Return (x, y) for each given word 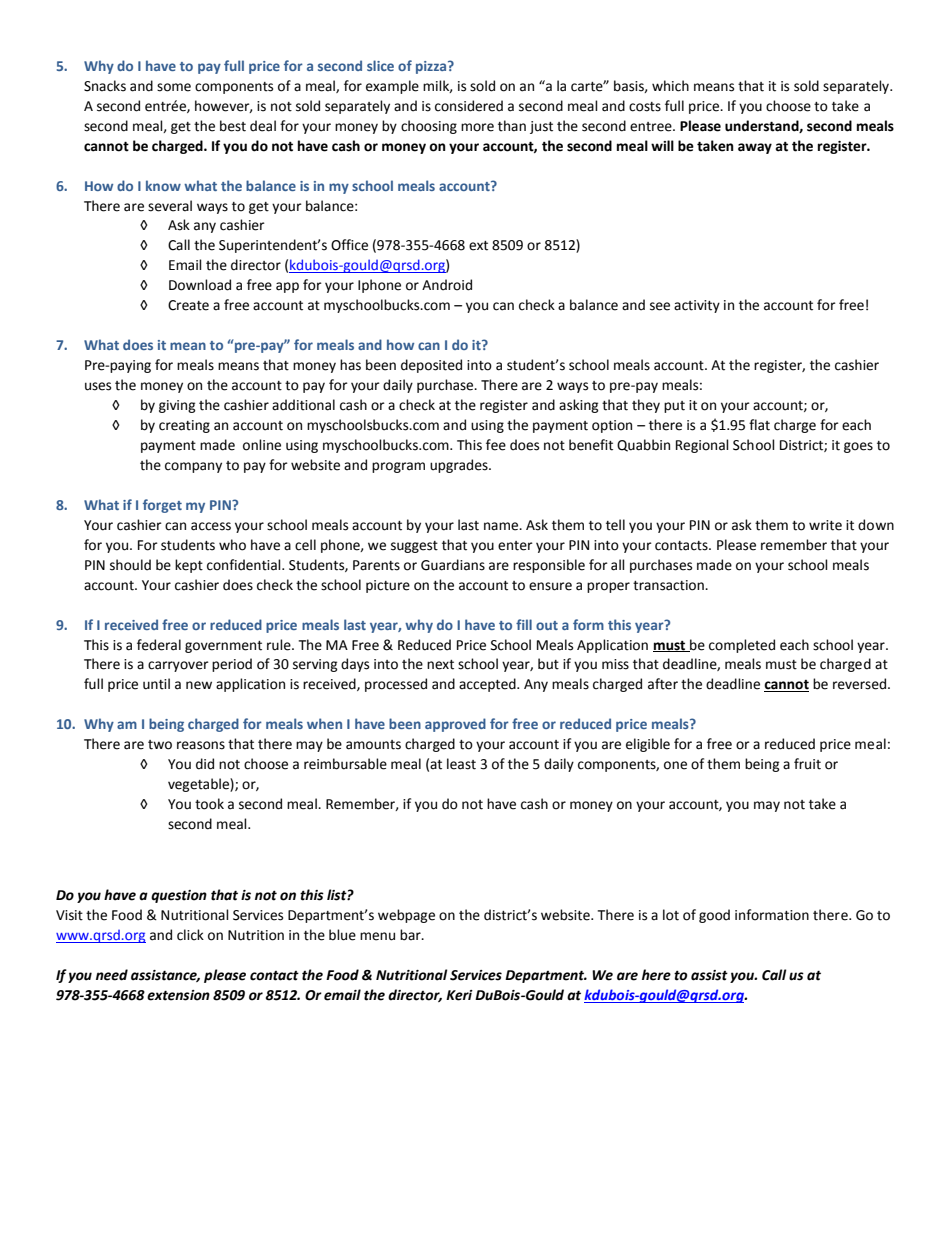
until (156, 684)
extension (178, 995)
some (174, 87)
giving (177, 406)
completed (742, 646)
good (714, 916)
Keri (459, 995)
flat (759, 425)
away (755, 148)
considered (469, 106)
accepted (488, 685)
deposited (431, 366)
